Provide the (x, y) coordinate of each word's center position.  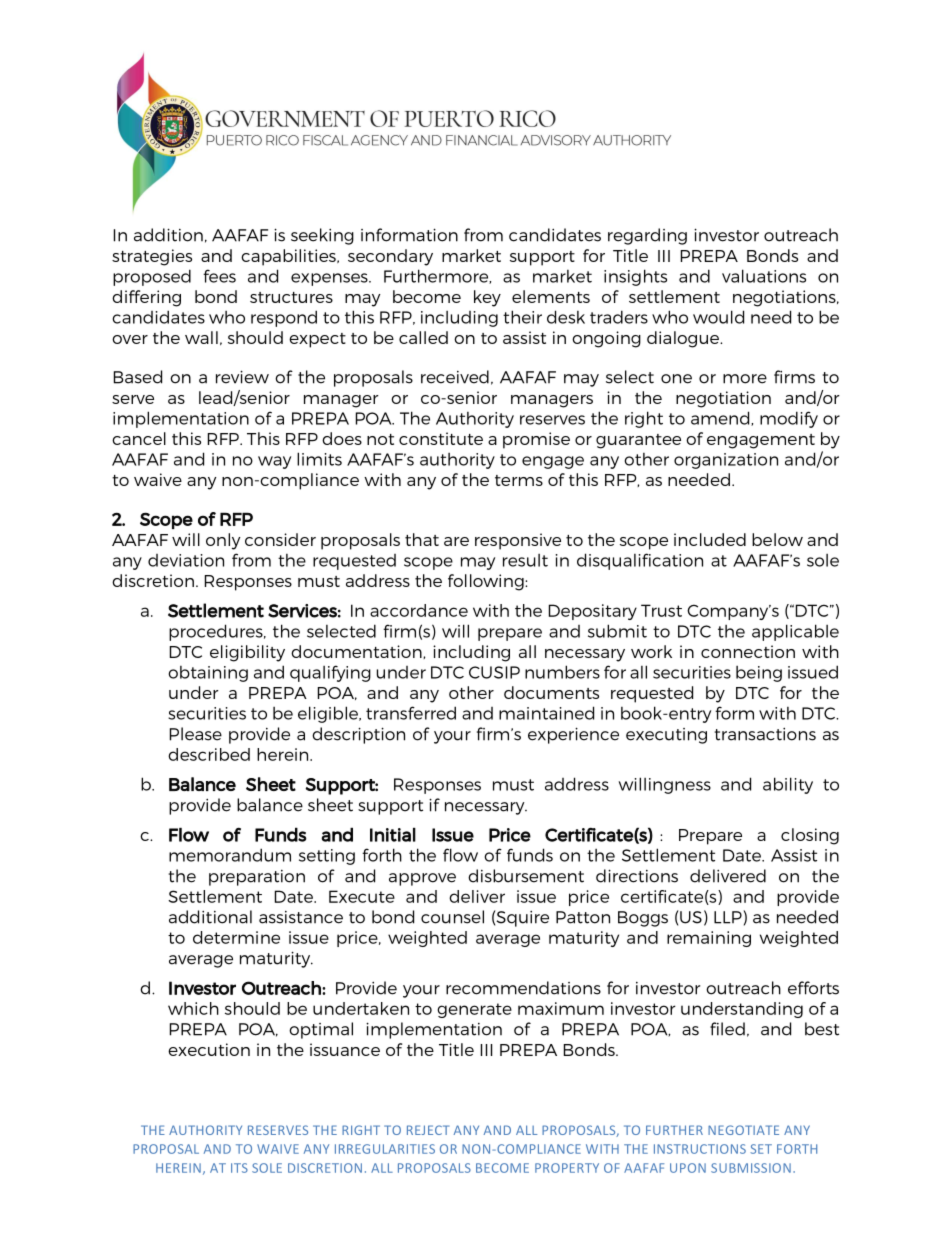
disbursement (526, 876)
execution (209, 1049)
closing (810, 836)
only (223, 541)
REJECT (428, 1130)
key (487, 298)
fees (219, 276)
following (487, 582)
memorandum (230, 855)
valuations (764, 276)
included (710, 539)
